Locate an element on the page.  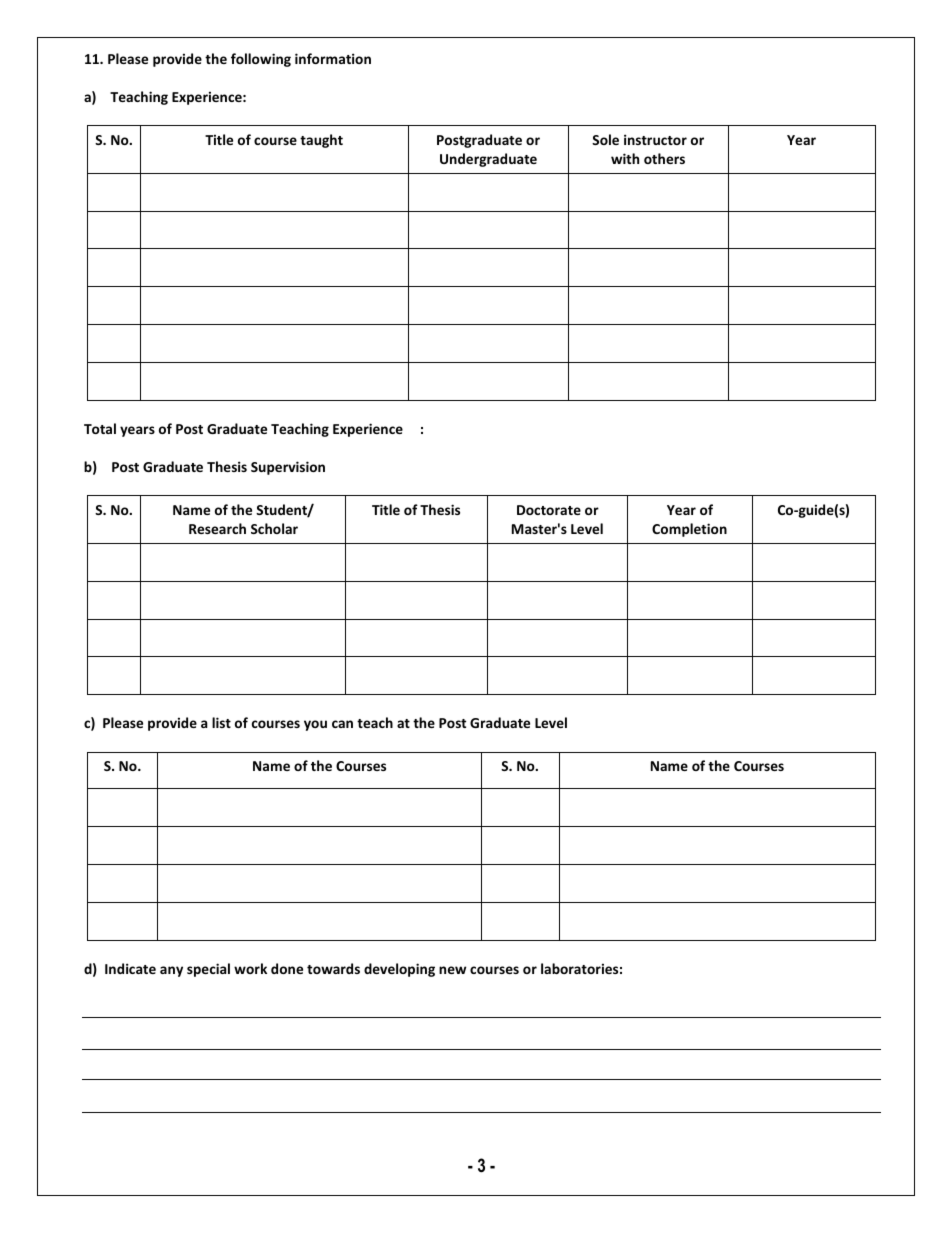
Sole is located at coordinates (605, 139).
